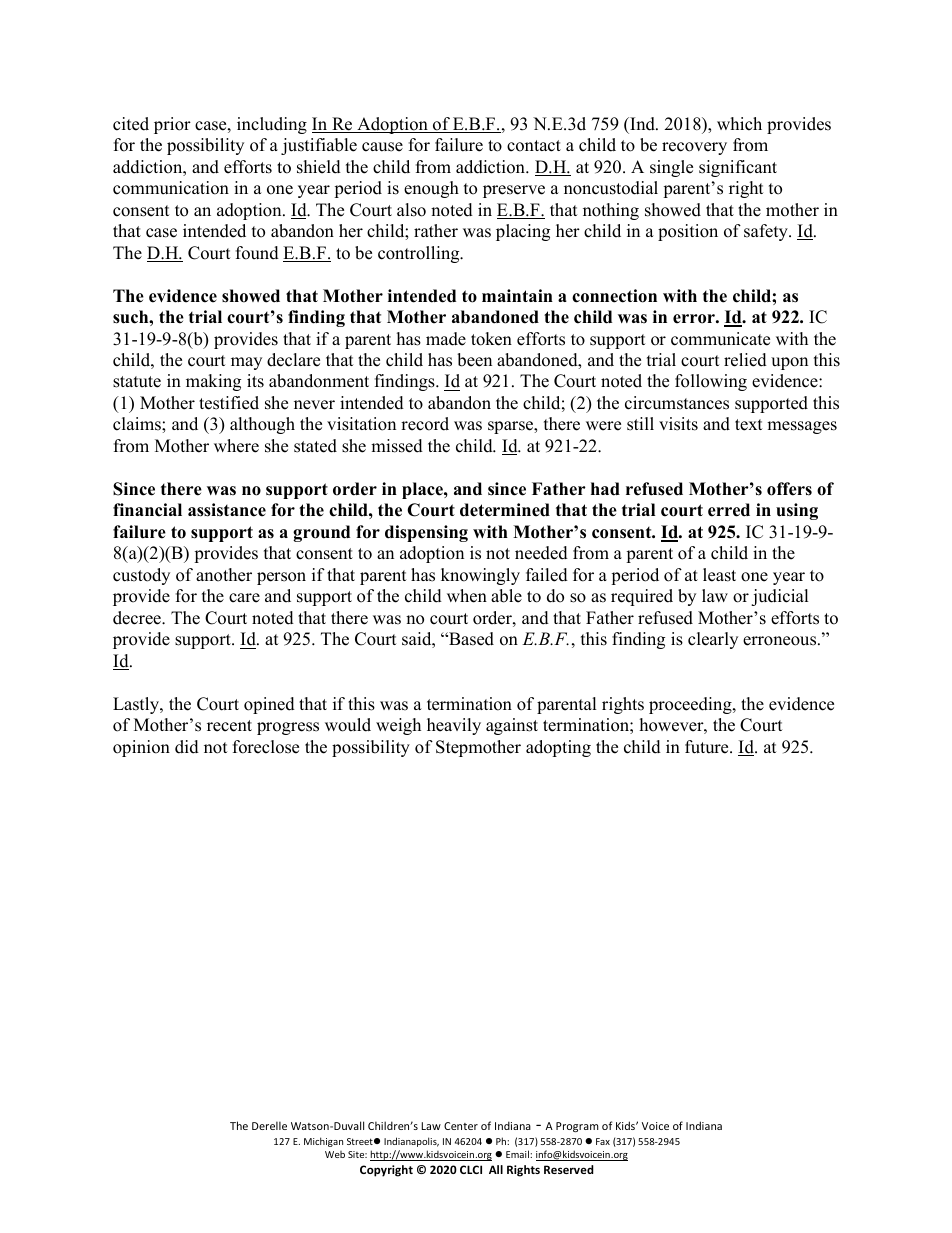 The height and width of the image is (1233, 952). Describe the element at coordinates (461, 1126) in the image. I see `Center` at that location.
